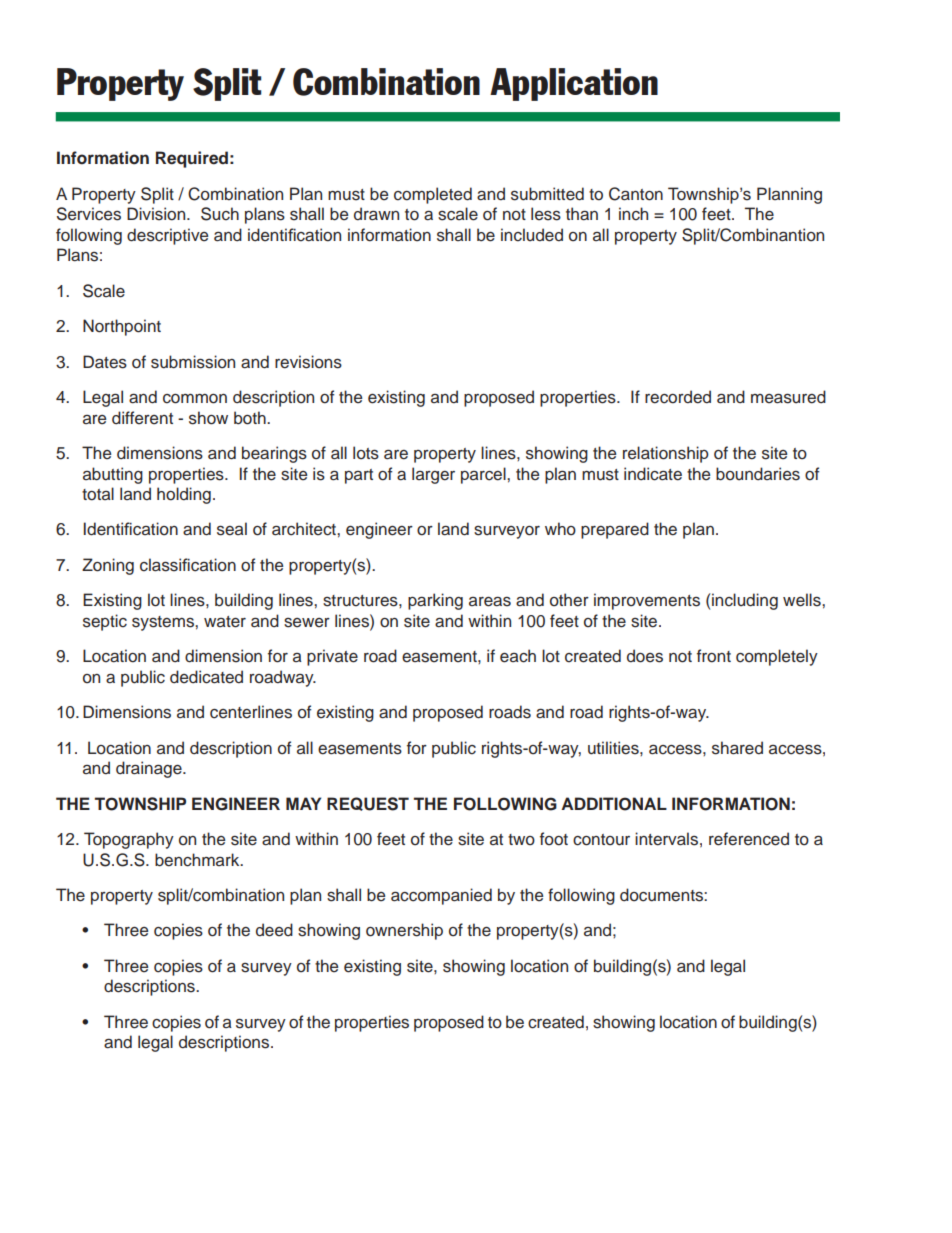  Describe the element at coordinates (433, 195) in the screenshot. I see `completed` at that location.
